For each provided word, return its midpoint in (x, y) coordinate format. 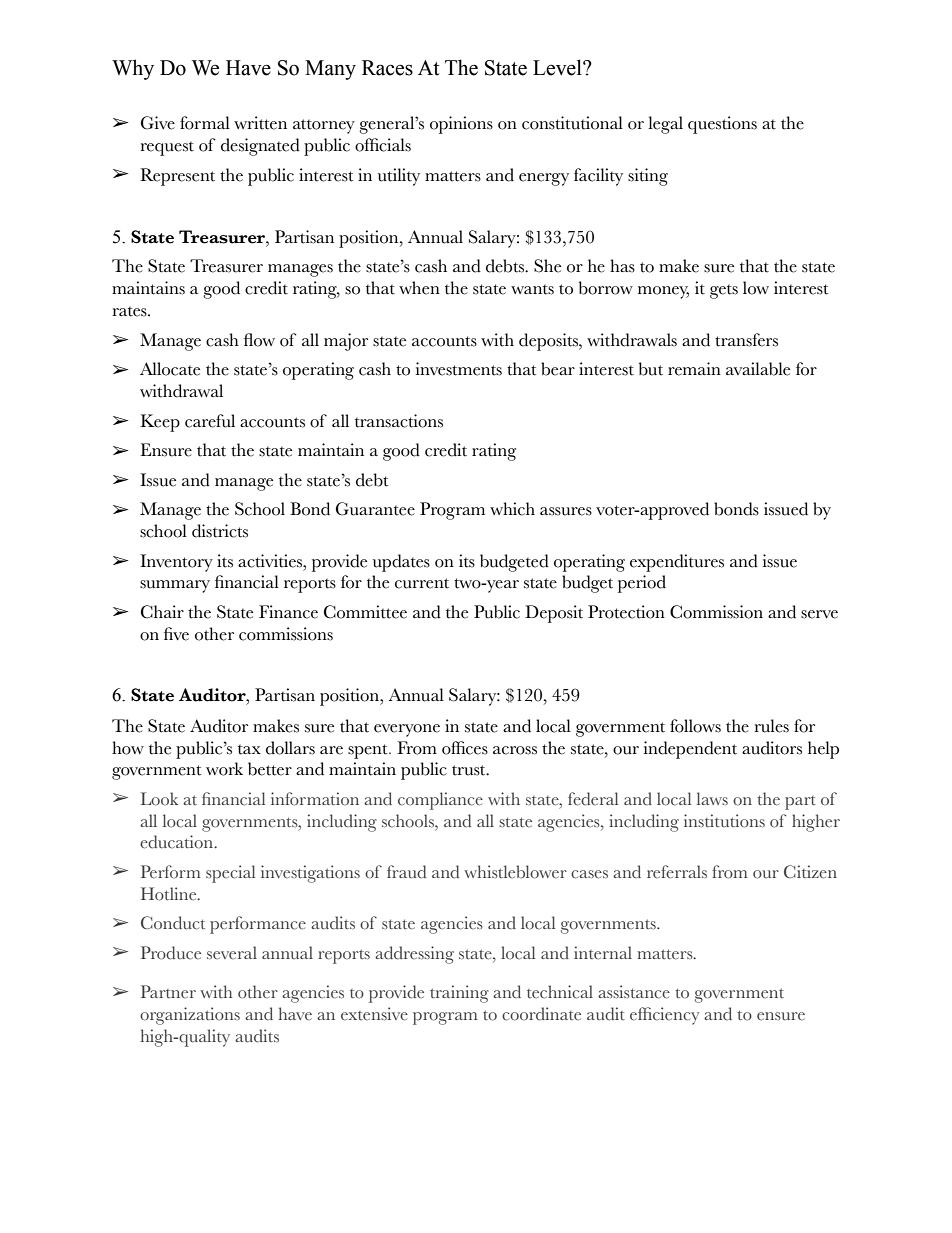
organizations (190, 1016)
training (459, 994)
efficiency (665, 1016)
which (512, 509)
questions (722, 125)
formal (205, 123)
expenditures (677, 563)
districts (220, 531)
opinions (461, 125)
